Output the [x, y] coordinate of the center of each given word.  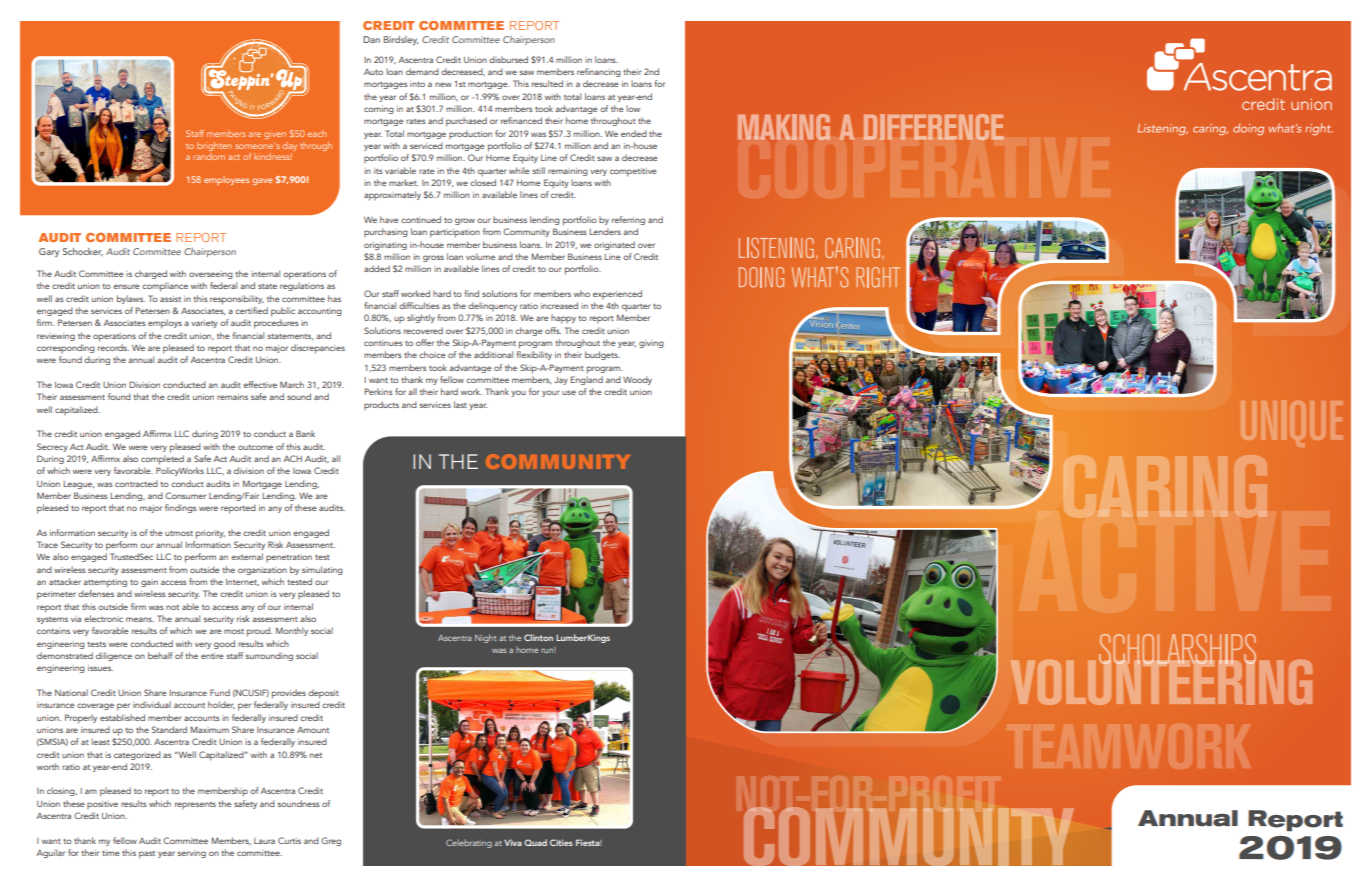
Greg [331, 841]
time [111, 853]
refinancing [599, 72]
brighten [214, 146]
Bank [305, 433]
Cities [561, 842]
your [551, 393]
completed [162, 460]
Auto [373, 72]
